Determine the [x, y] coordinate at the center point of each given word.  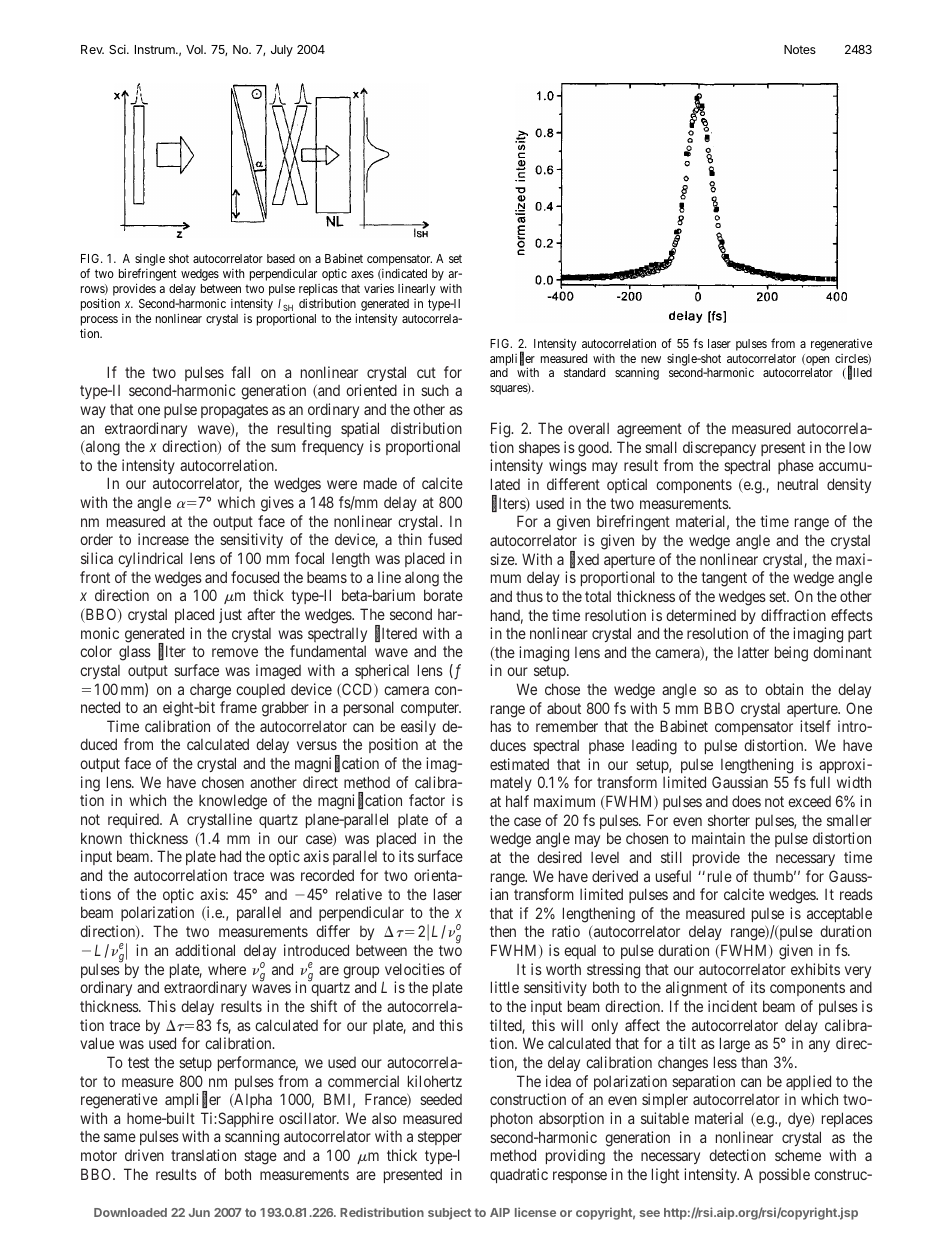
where [227, 969]
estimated [519, 764]
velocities [415, 969]
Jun [199, 1212]
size [503, 559]
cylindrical [150, 559]
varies [379, 288]
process [99, 321]
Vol [195, 49]
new [651, 359]
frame [238, 707]
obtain [784, 689]
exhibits [815, 969]
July [282, 51]
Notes [800, 49]
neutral [798, 484]
